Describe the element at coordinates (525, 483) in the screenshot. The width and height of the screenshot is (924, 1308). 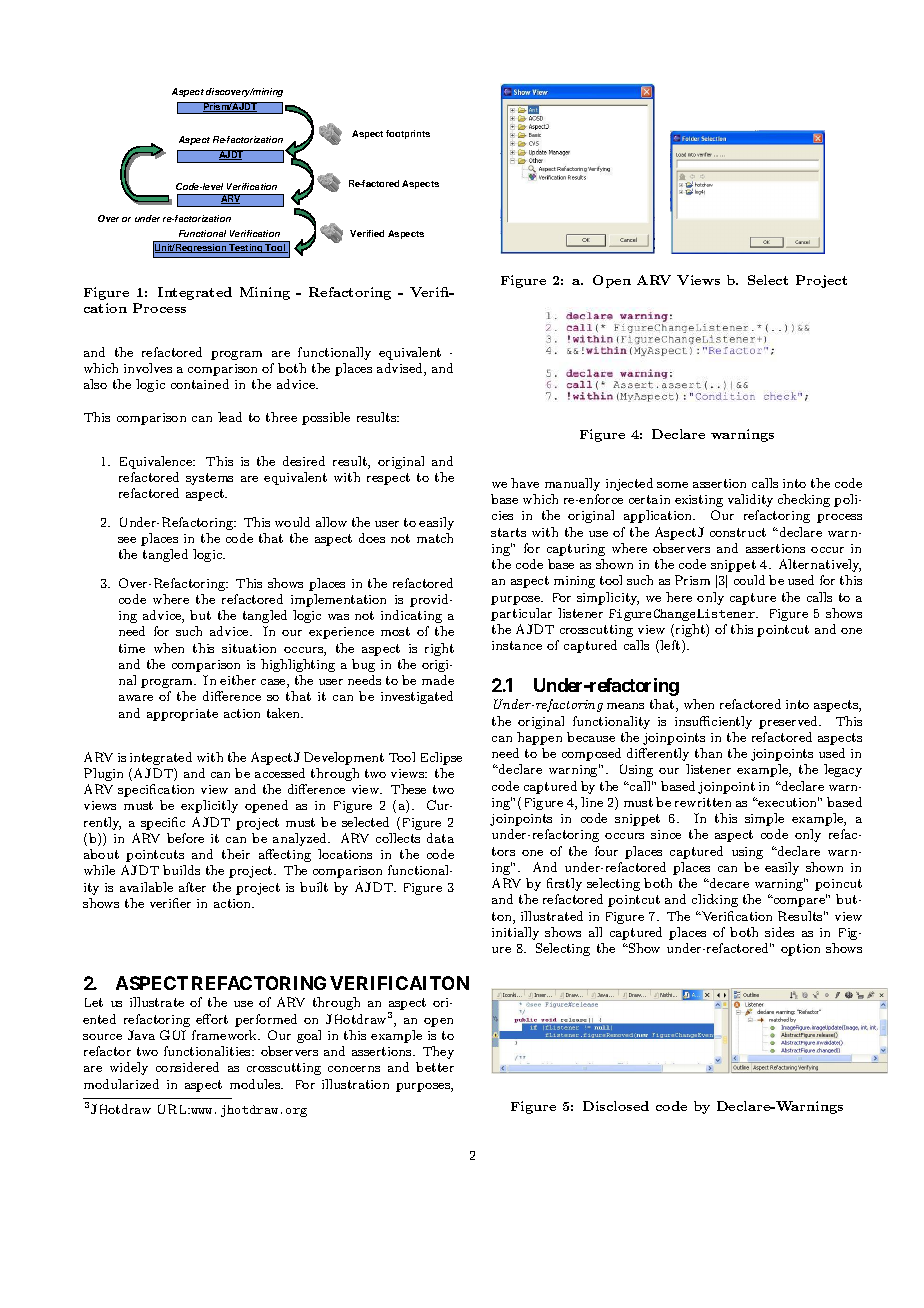
I see `have` at that location.
